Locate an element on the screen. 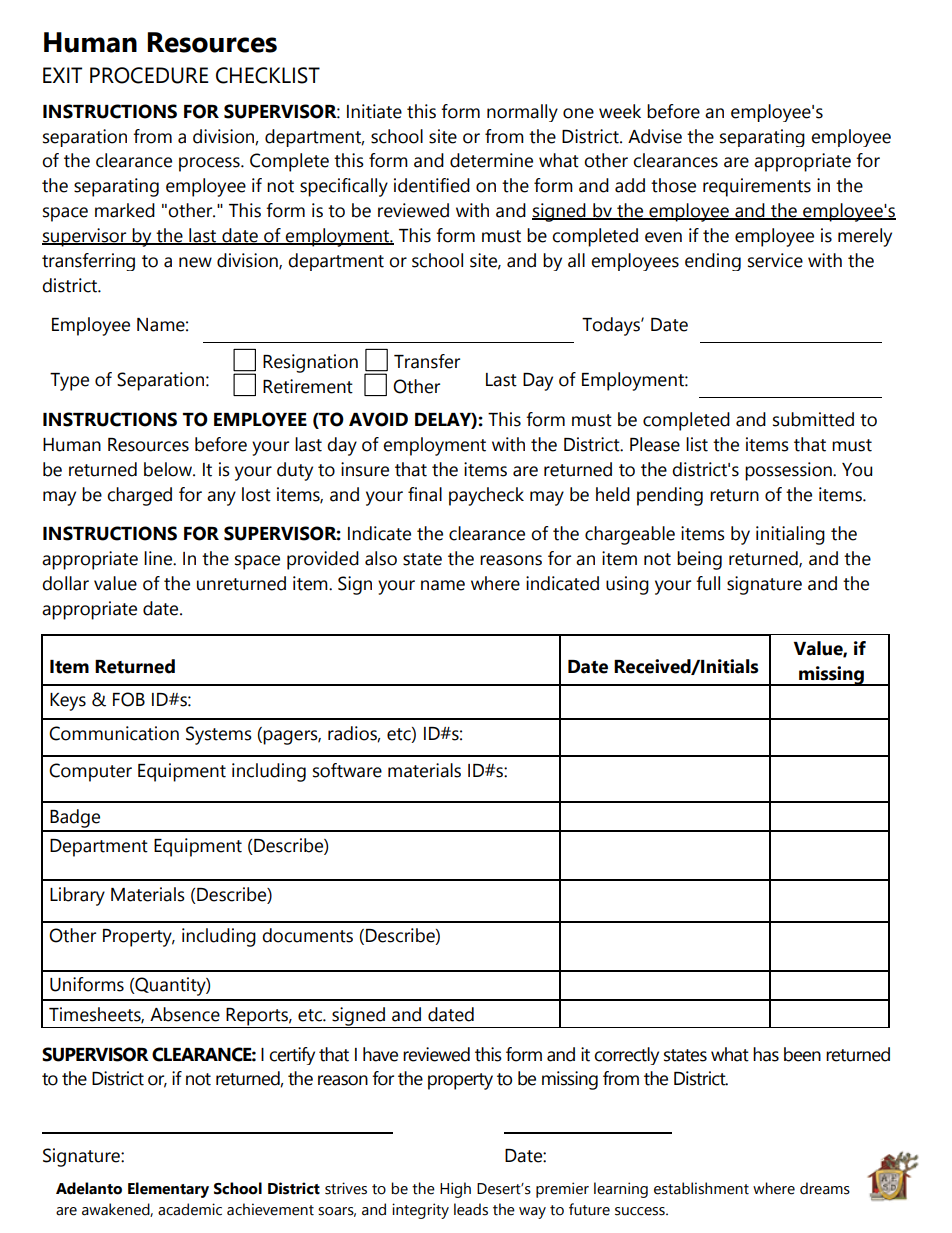 The image size is (952, 1233). also is located at coordinates (381, 558).
